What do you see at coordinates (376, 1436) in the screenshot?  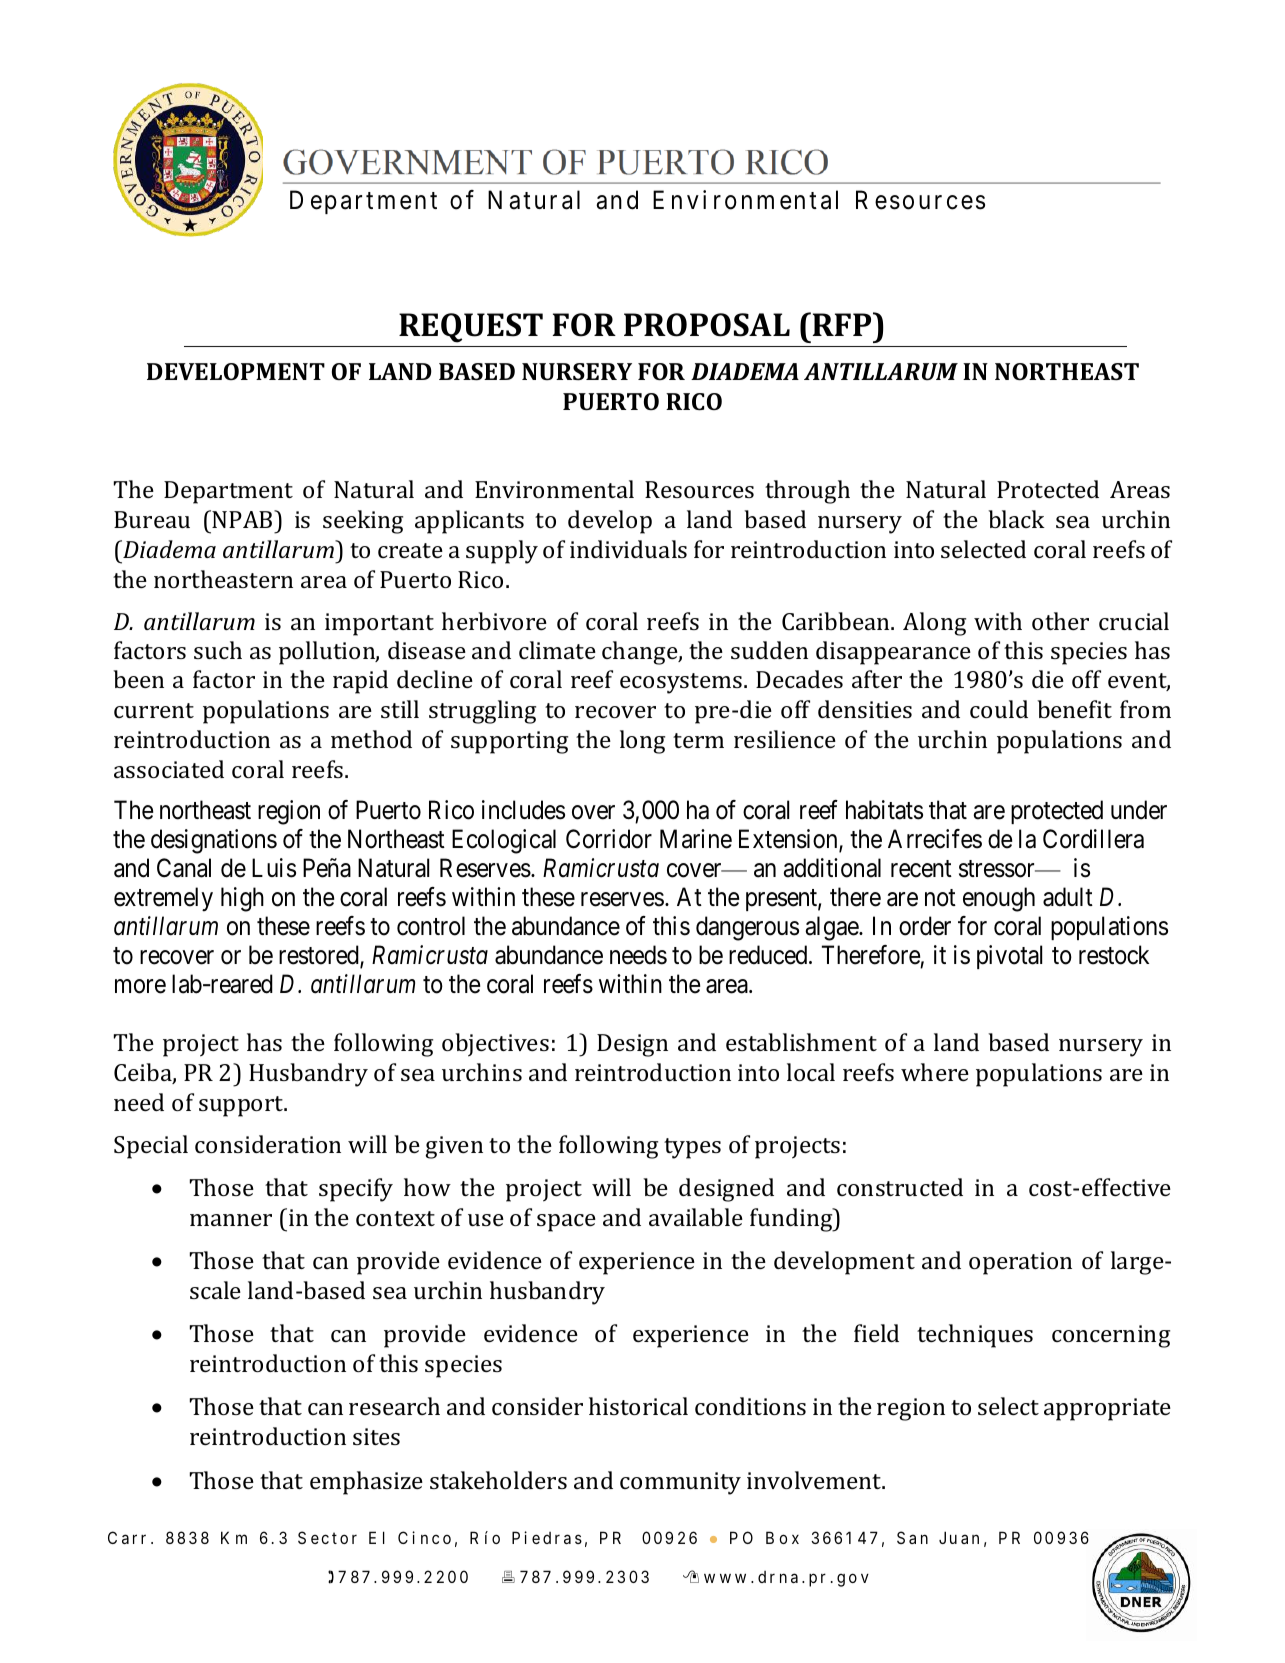 I see `sites` at bounding box center [376, 1436].
